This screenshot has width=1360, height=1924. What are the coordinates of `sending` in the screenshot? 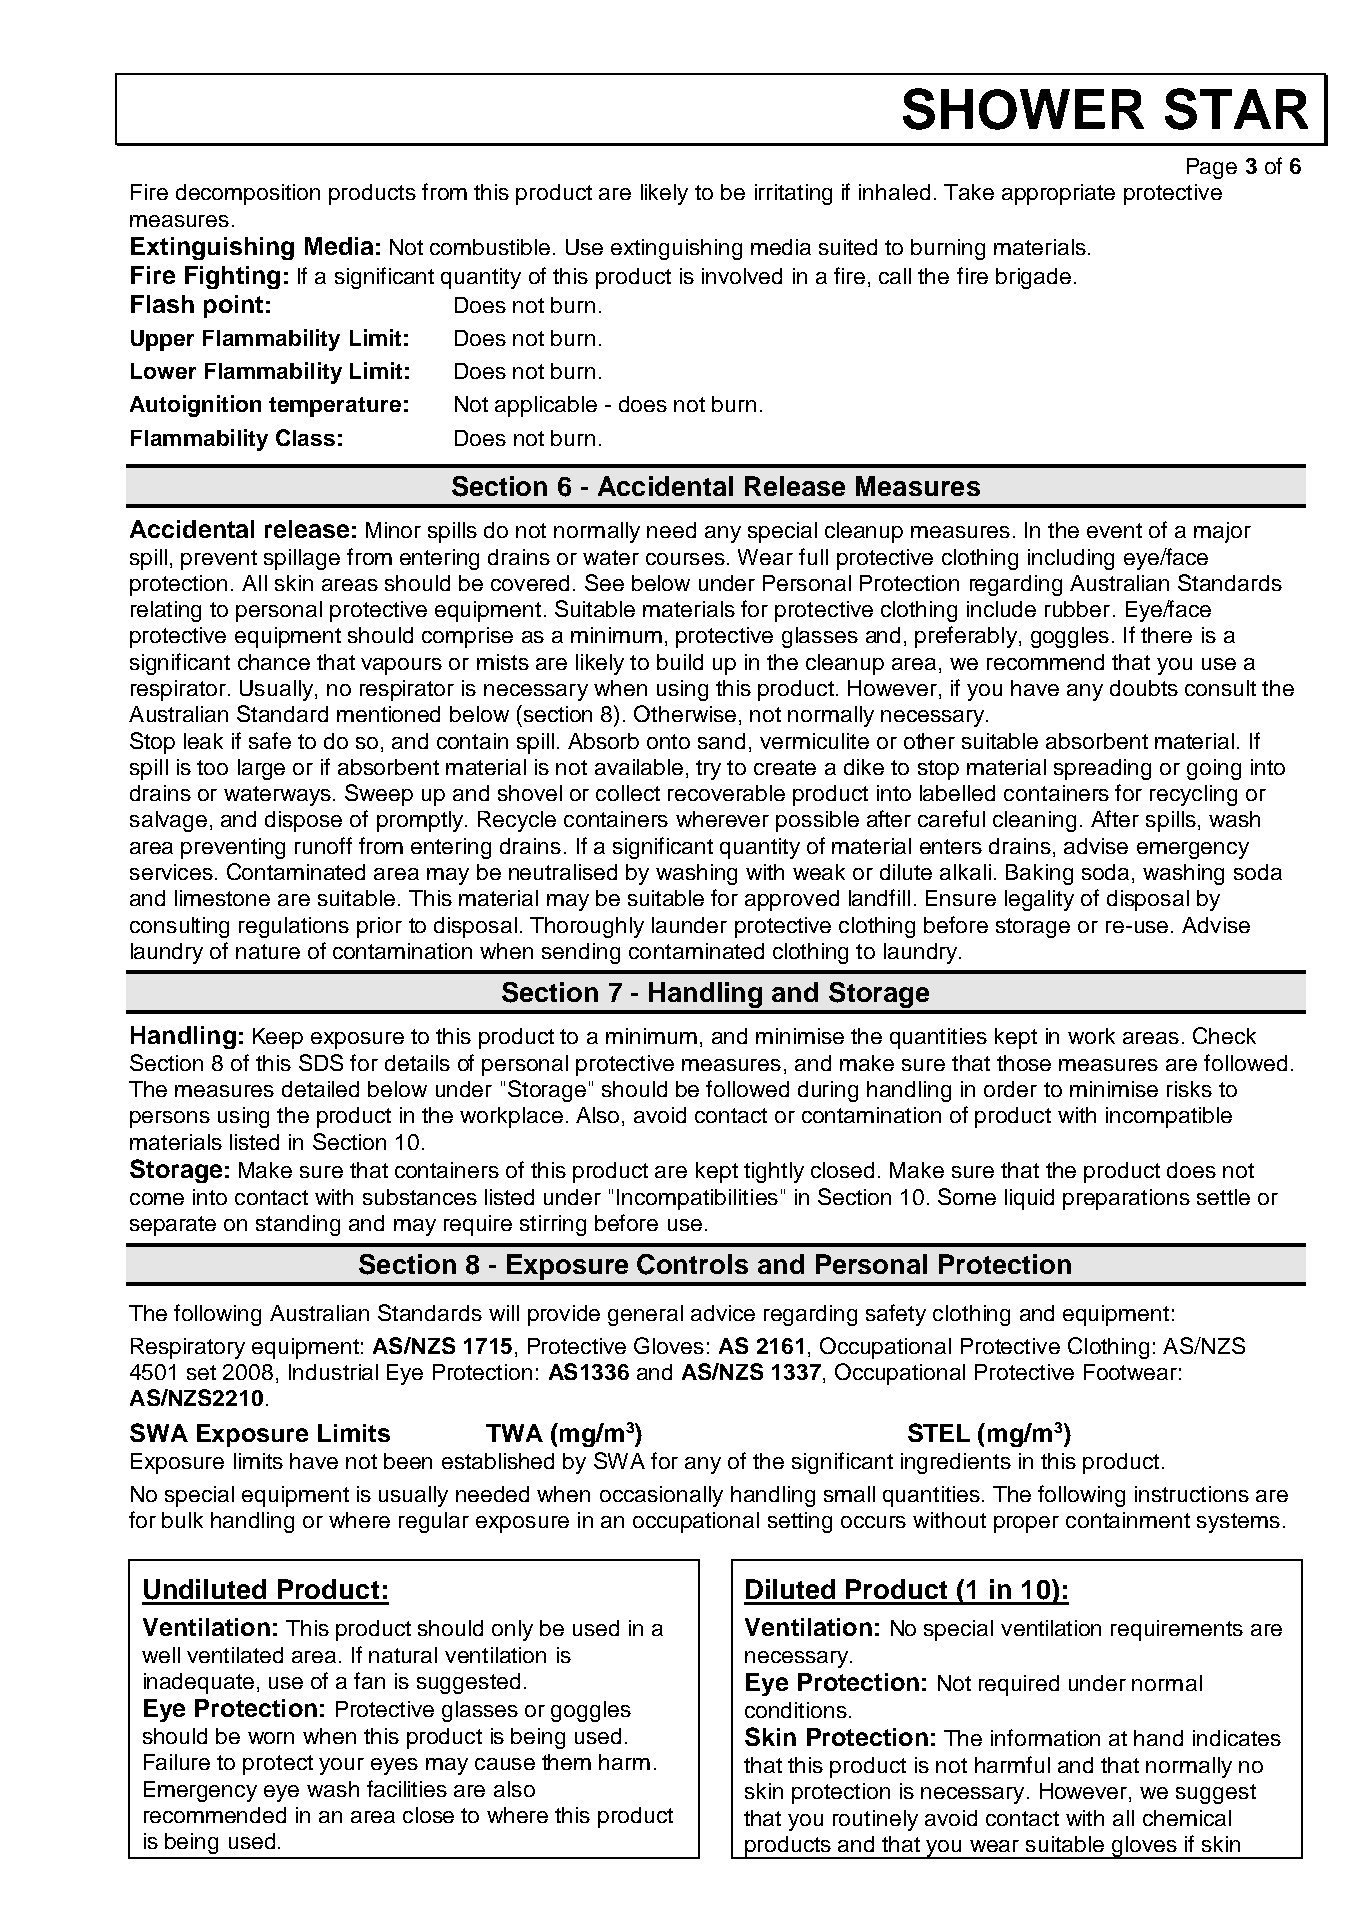 It's located at (581, 953).
